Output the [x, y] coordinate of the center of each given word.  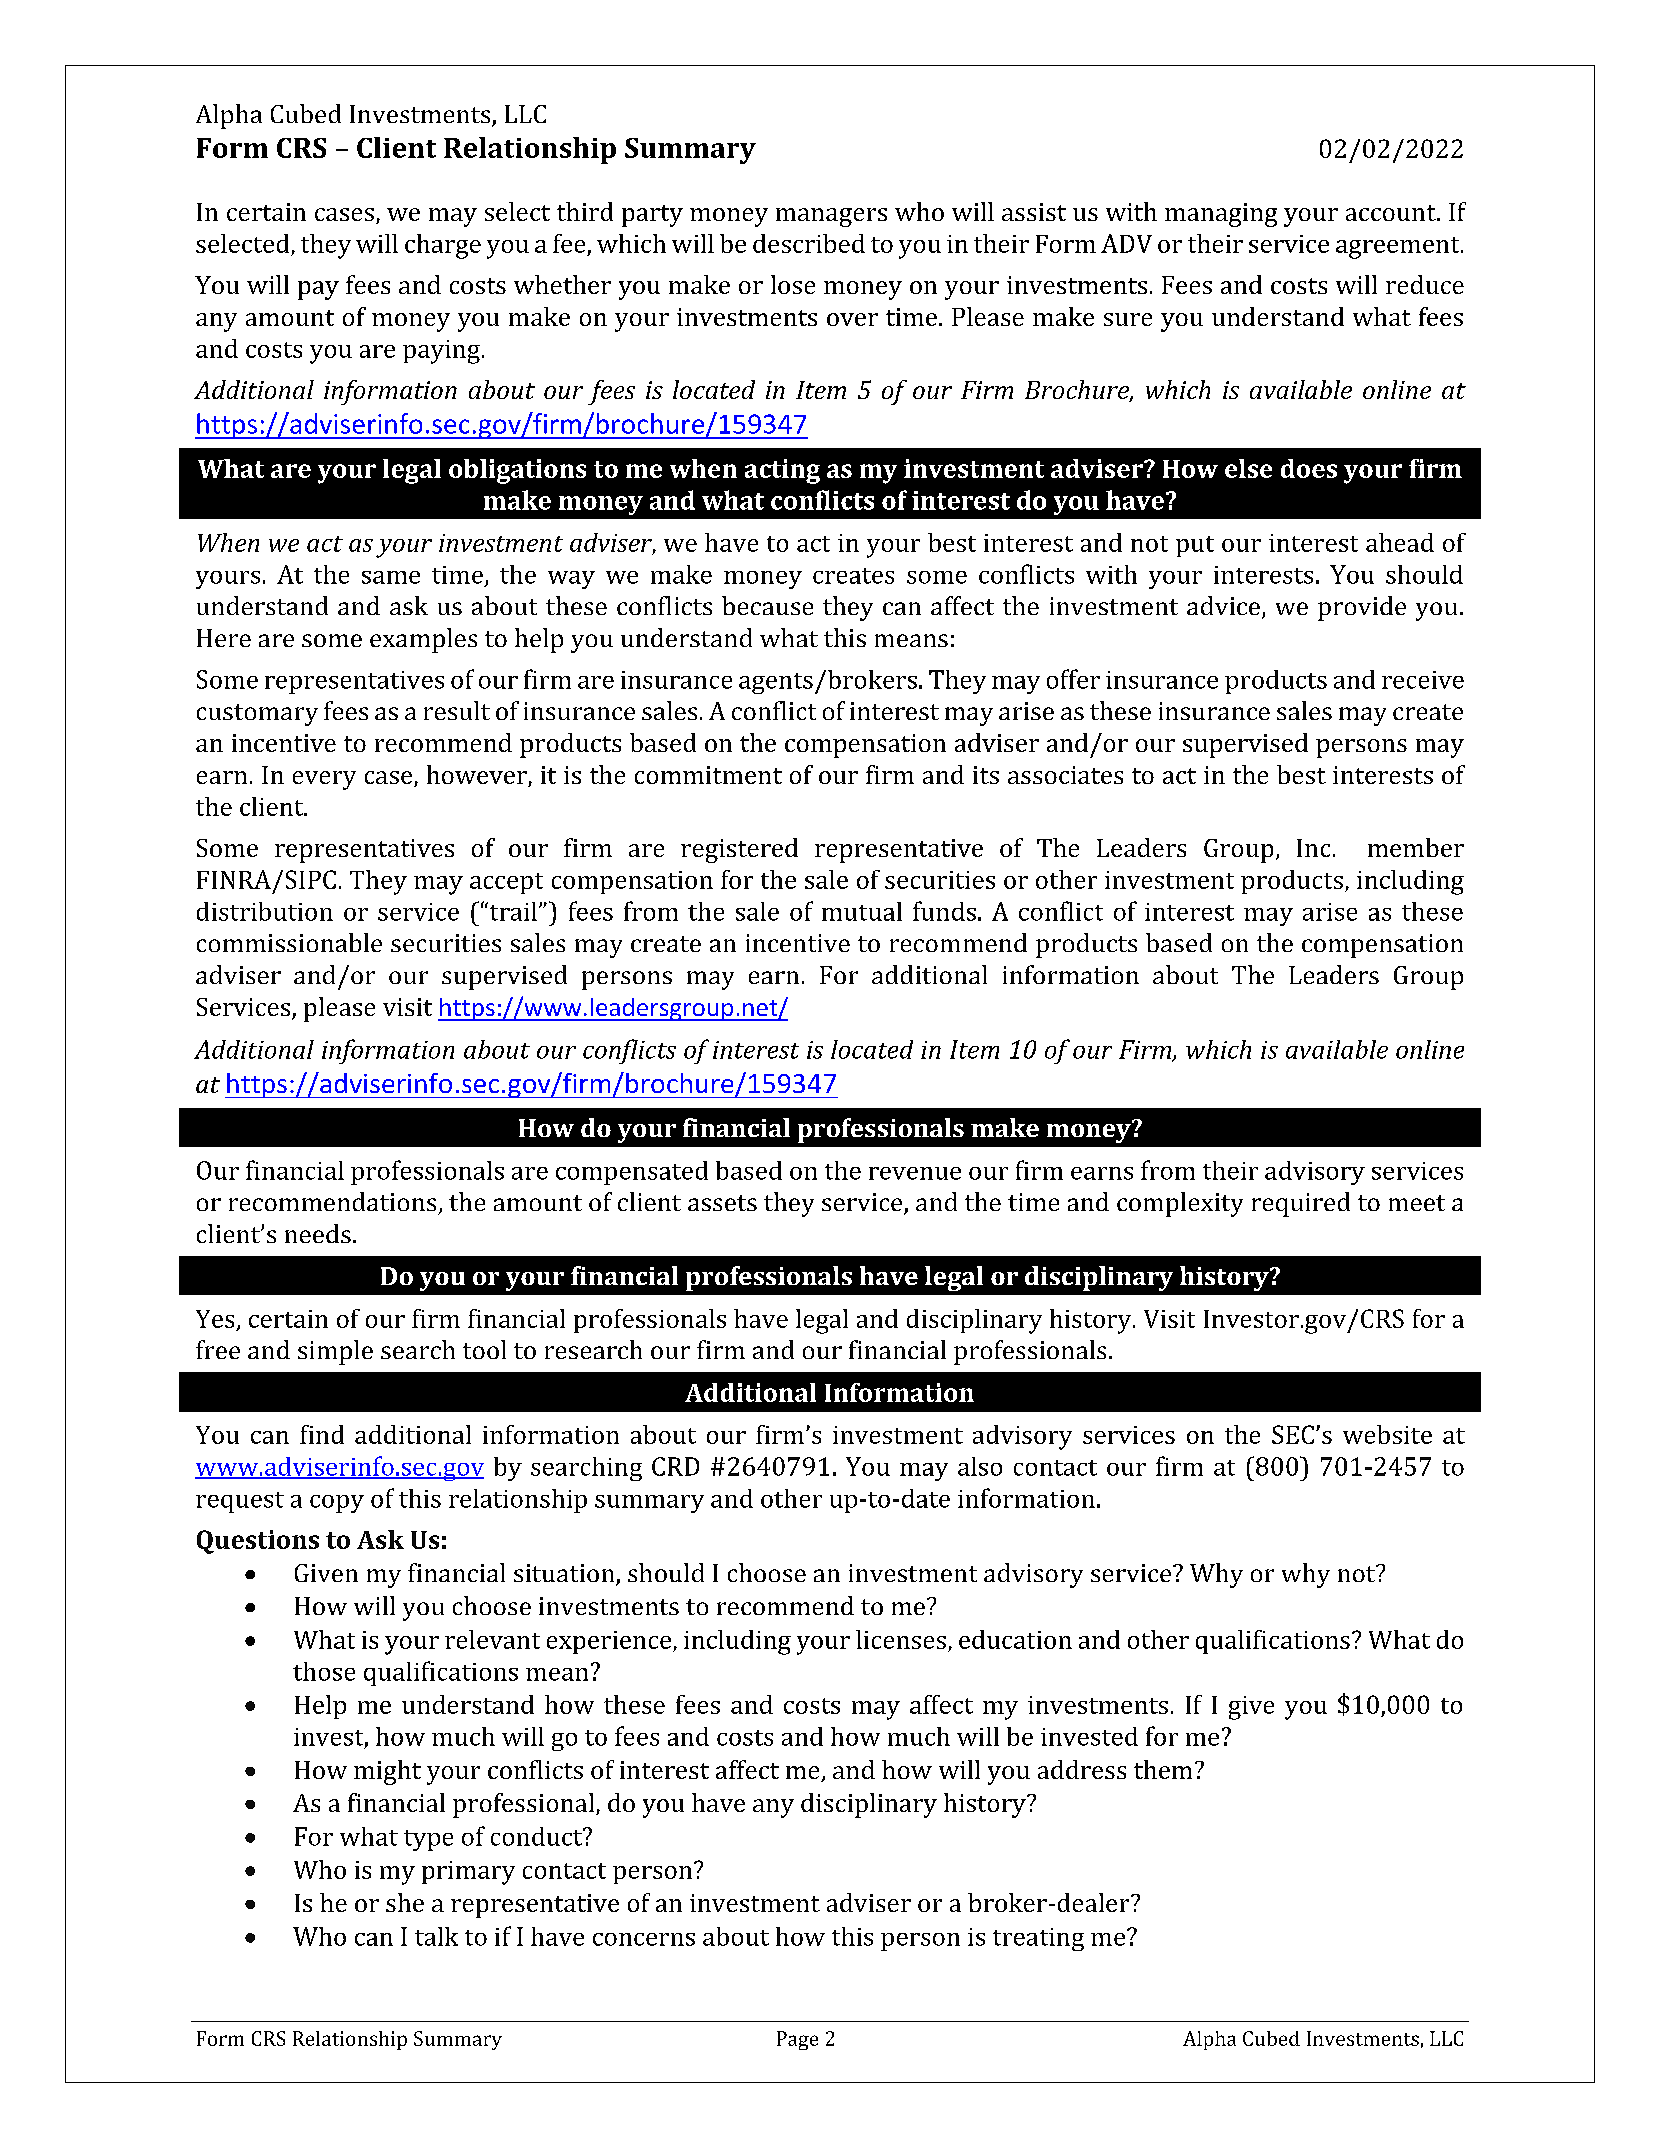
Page [797, 2040]
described [809, 243]
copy [337, 1504]
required [1301, 1204]
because [767, 605]
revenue [915, 1173]
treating [1038, 1939]
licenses [901, 1639]
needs [318, 1233]
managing [1221, 215]
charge [443, 246]
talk [436, 1936]
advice [1223, 605]
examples [423, 640]
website [1387, 1434]
